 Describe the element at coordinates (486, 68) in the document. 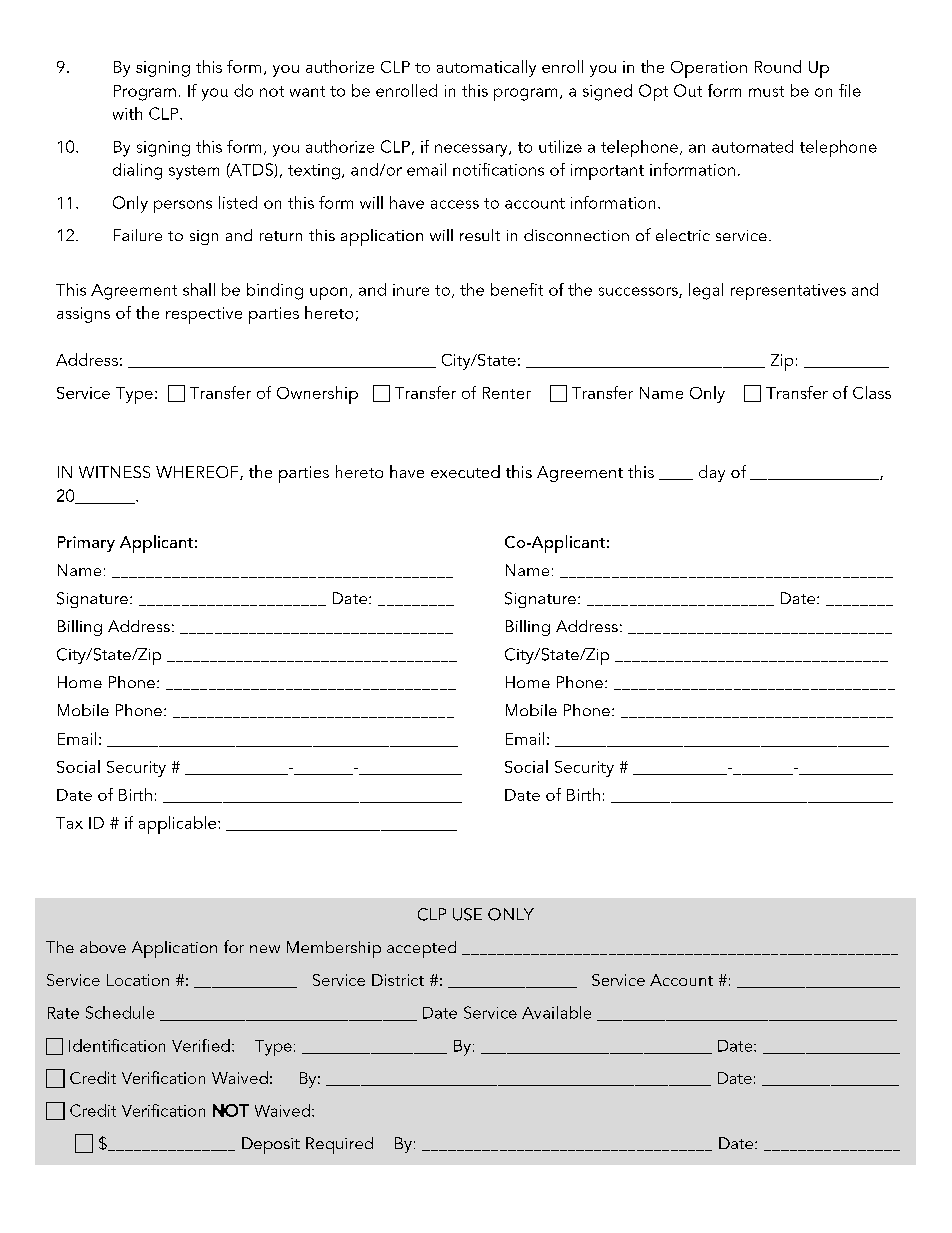

I see `automatically` at that location.
